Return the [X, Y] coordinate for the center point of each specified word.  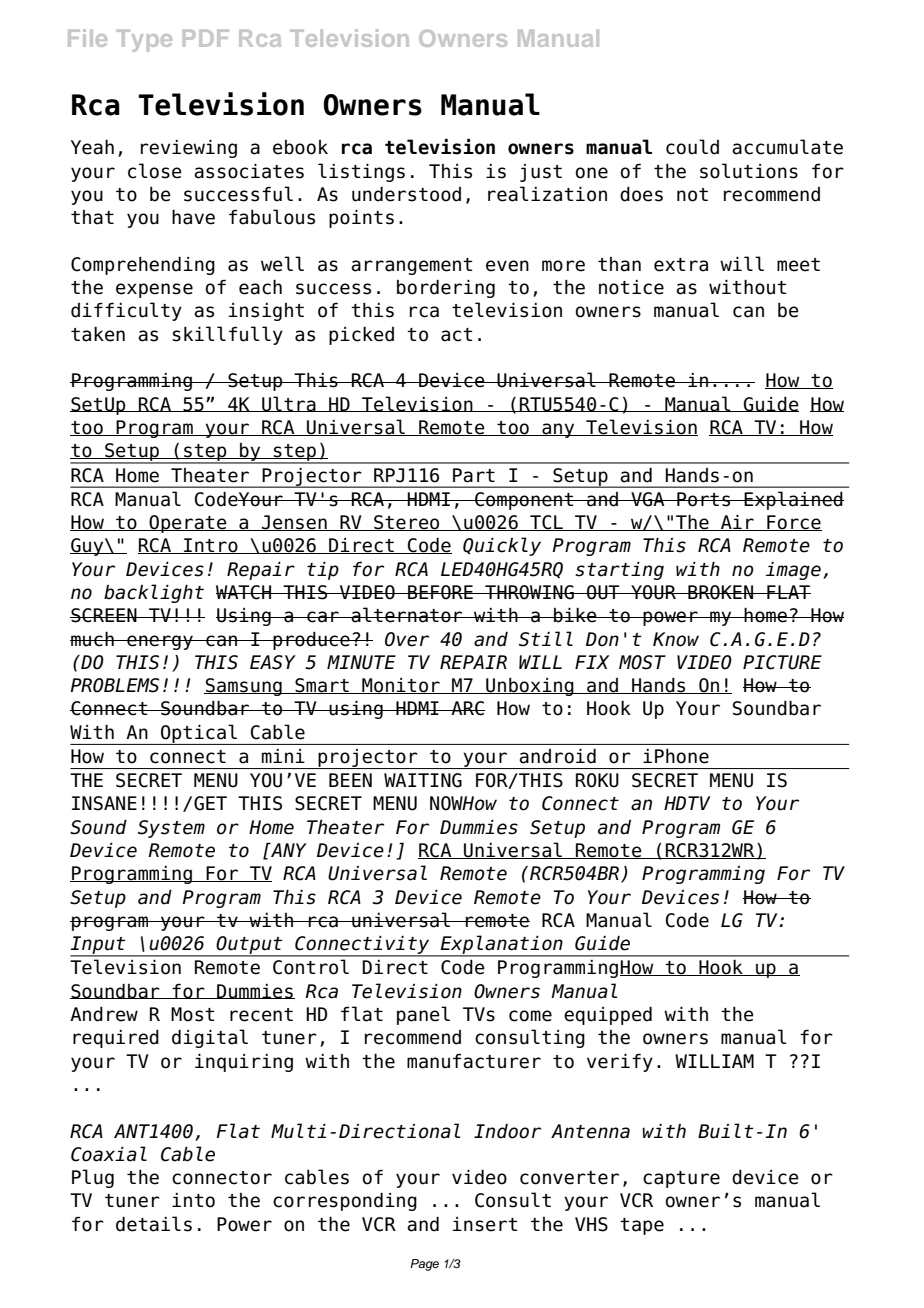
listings [361, 172]
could [692, 147]
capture [681, 1179]
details [154, 1224]
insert [485, 1224]
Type [144, 41]
